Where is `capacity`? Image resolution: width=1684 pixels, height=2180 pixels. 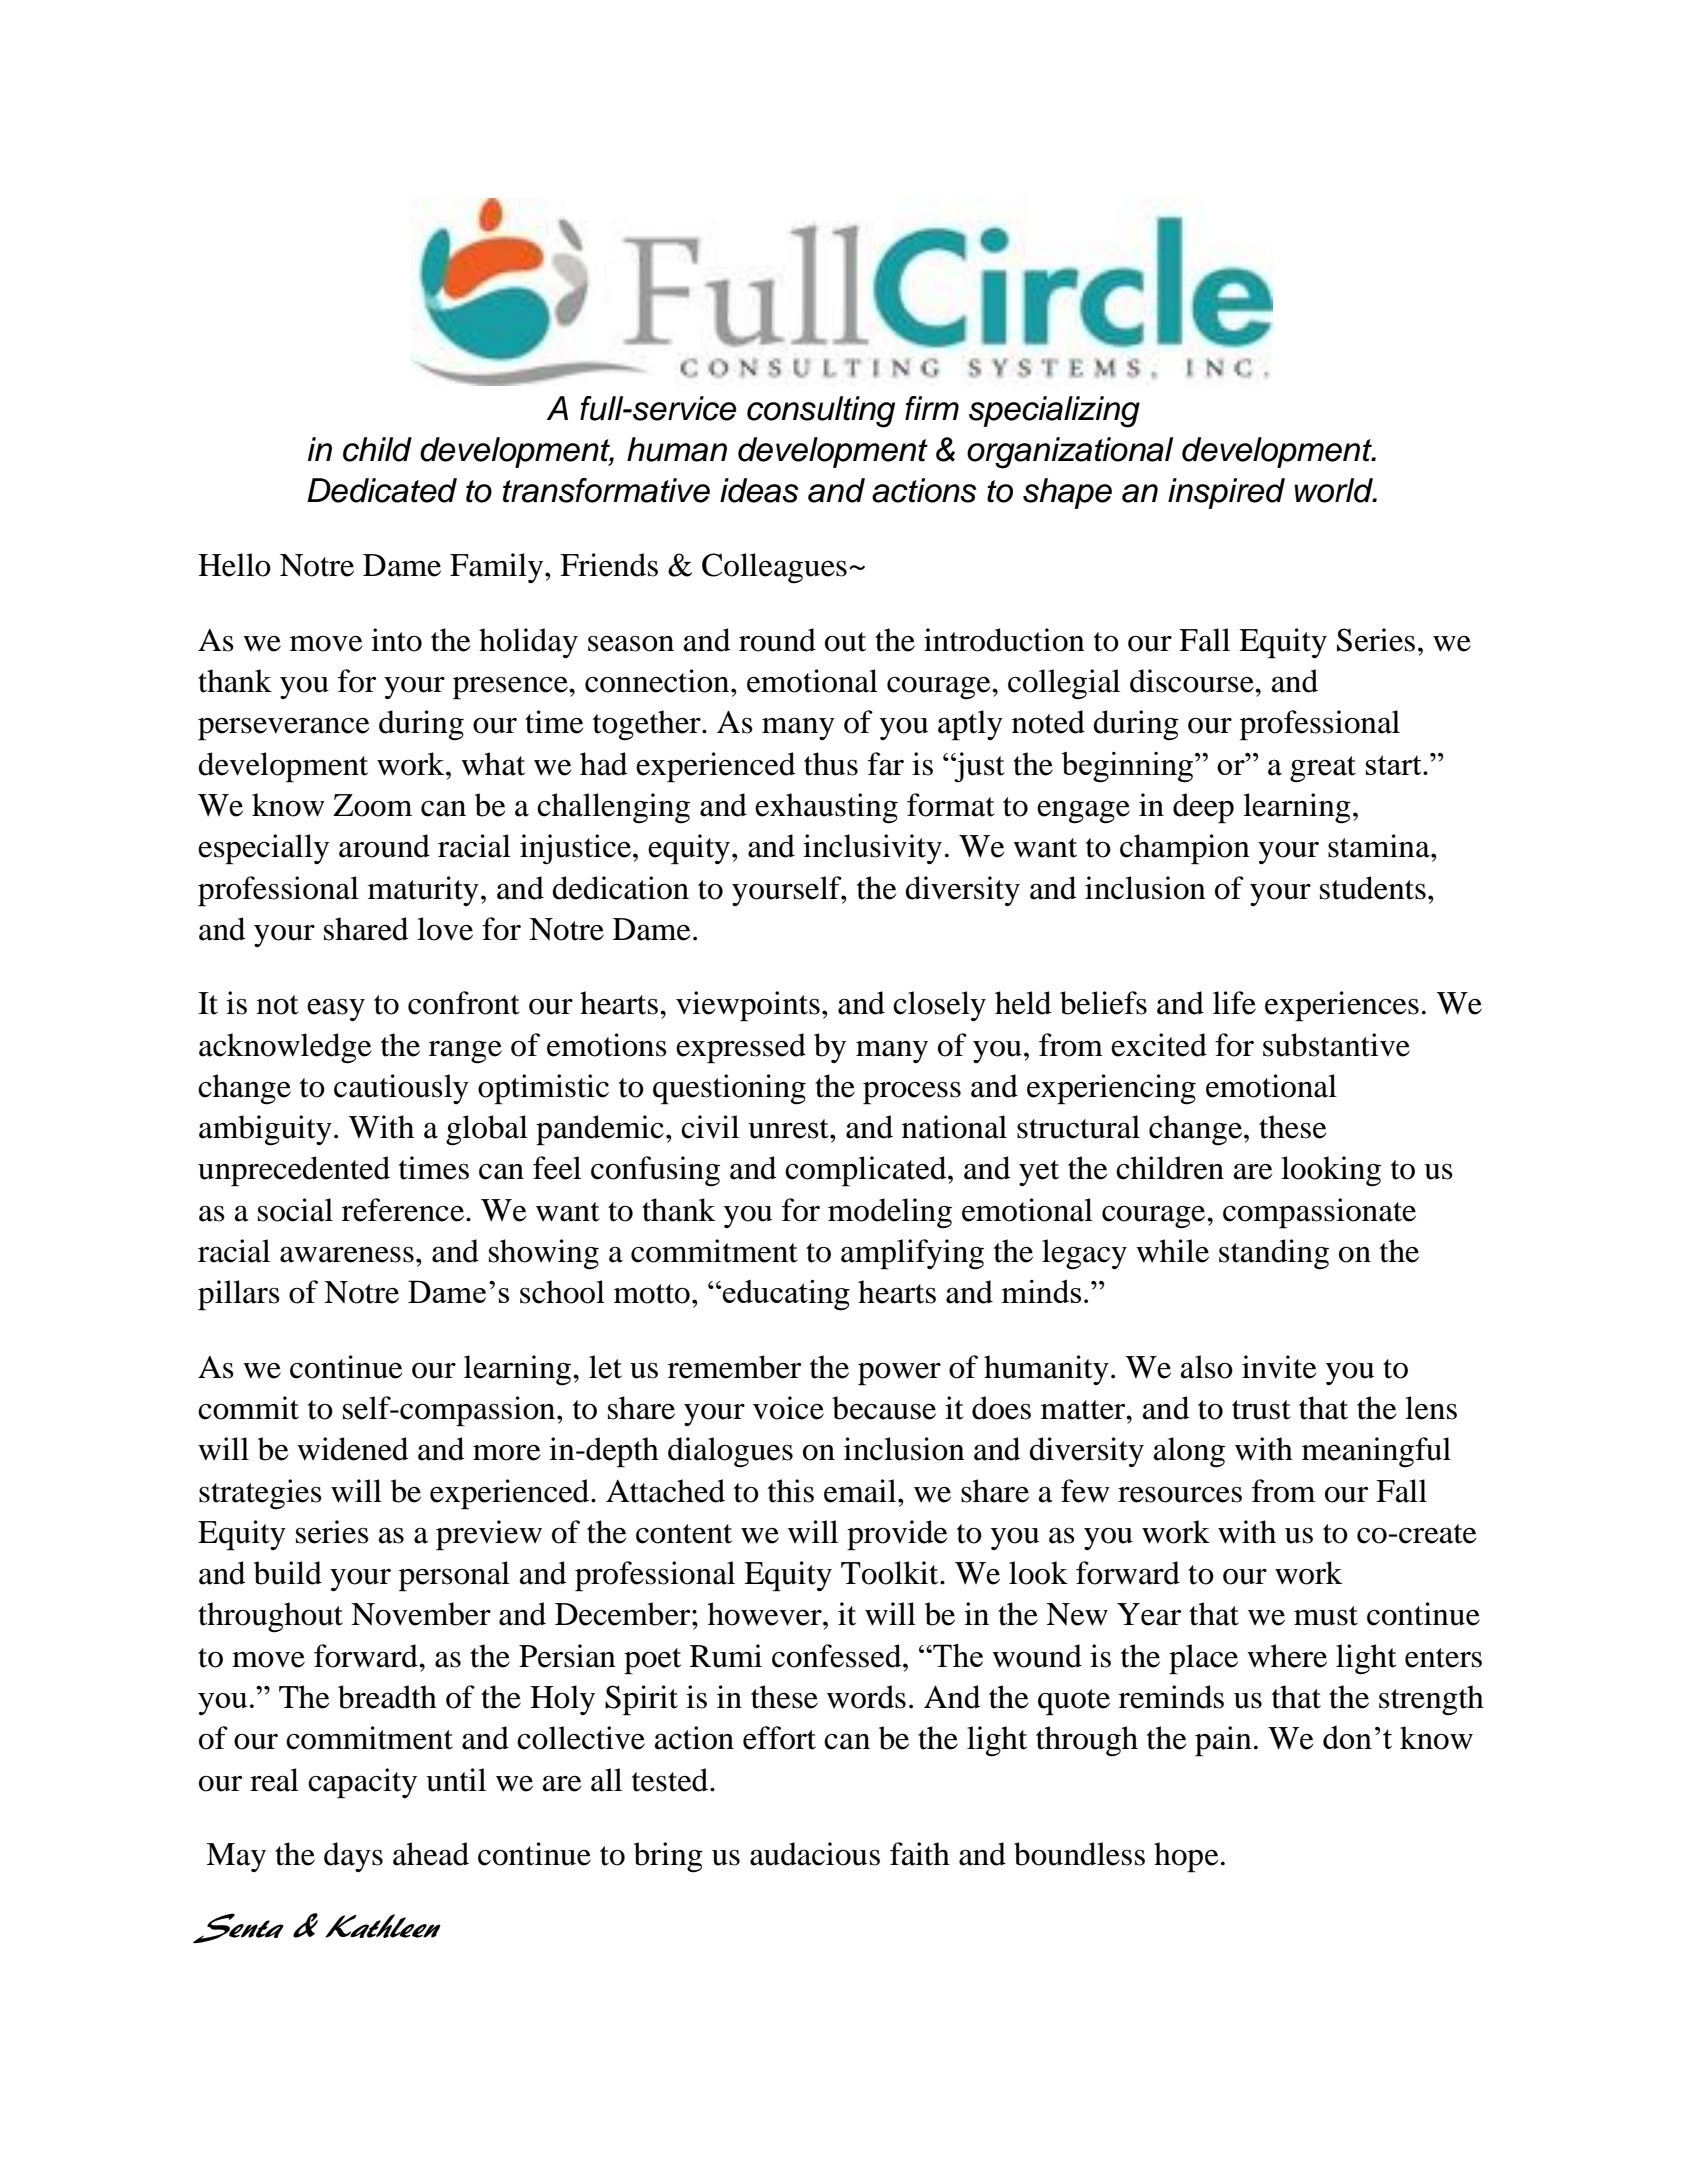 capacity is located at coordinates (362, 1783).
